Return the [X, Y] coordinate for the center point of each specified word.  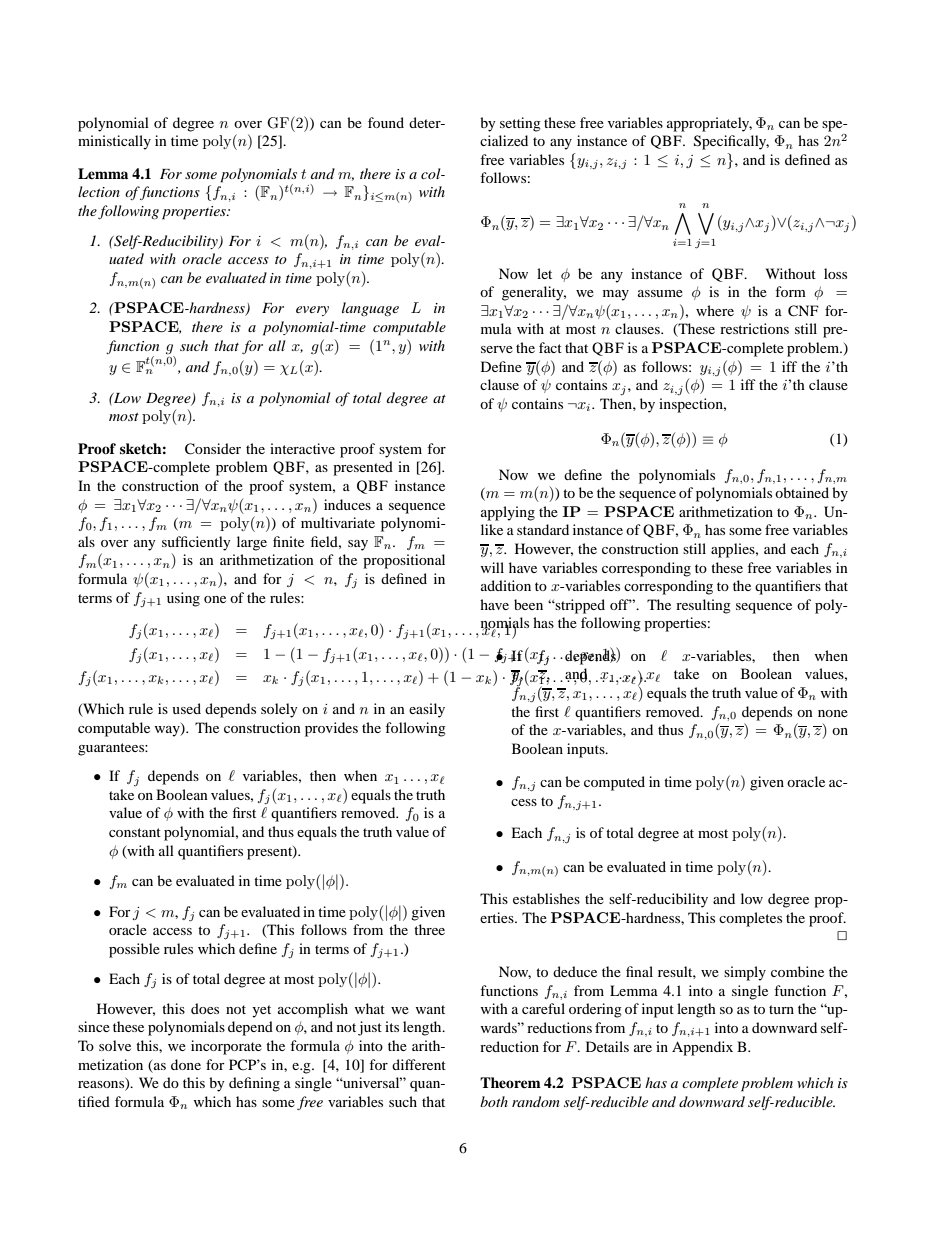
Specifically [731, 142]
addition [506, 585]
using [183, 599]
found [386, 122]
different [419, 1064]
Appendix [702, 1048]
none [833, 713]
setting [520, 124]
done [186, 1064]
